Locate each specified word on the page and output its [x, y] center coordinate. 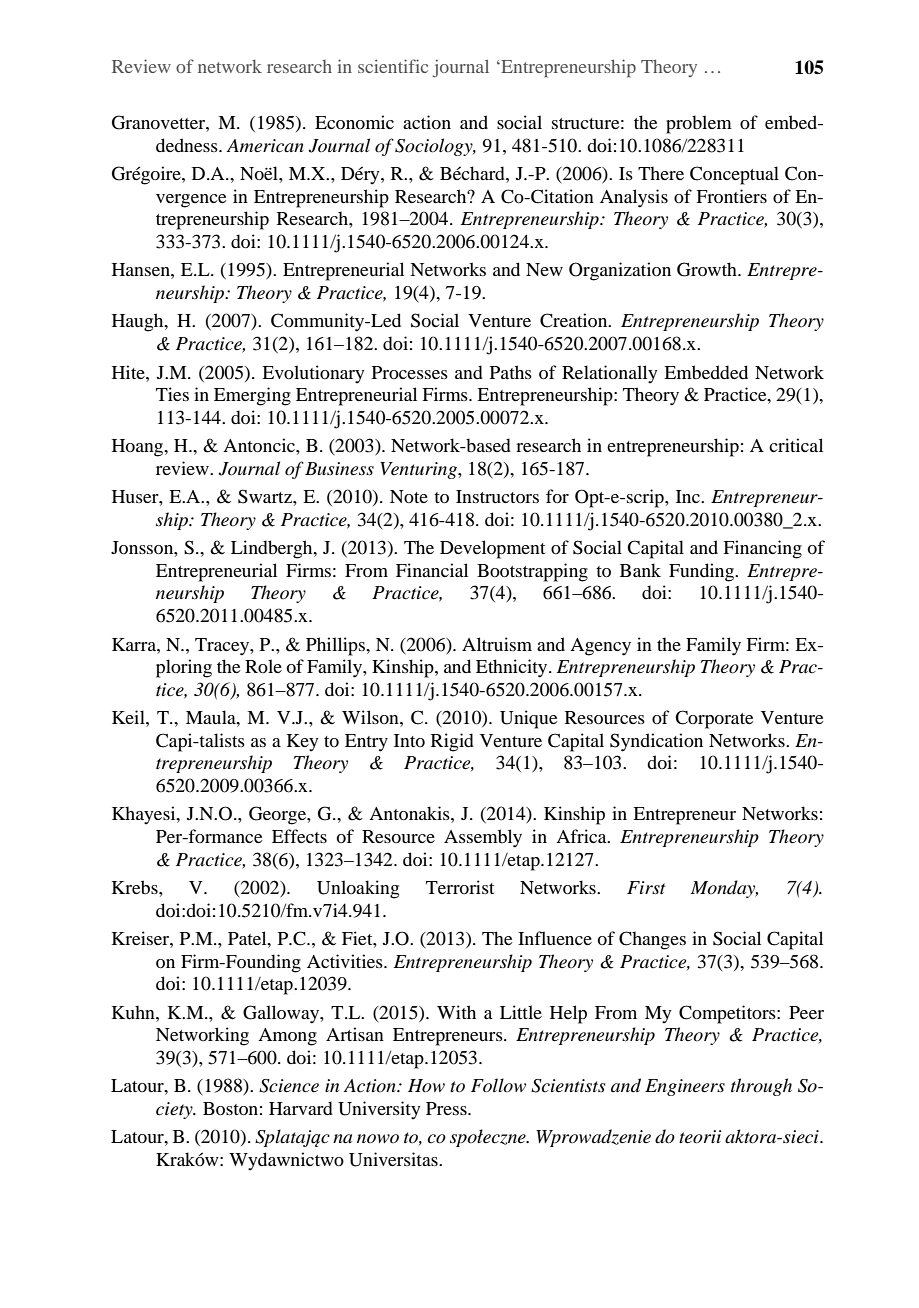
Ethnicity [513, 668]
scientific [393, 66]
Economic [354, 122]
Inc [689, 496]
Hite [129, 372]
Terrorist [460, 887]
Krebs [136, 887]
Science [289, 1086]
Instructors [497, 496]
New [544, 269]
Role [263, 666]
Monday [724, 889]
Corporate [714, 719]
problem [699, 124]
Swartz [266, 496]
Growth [708, 269]
